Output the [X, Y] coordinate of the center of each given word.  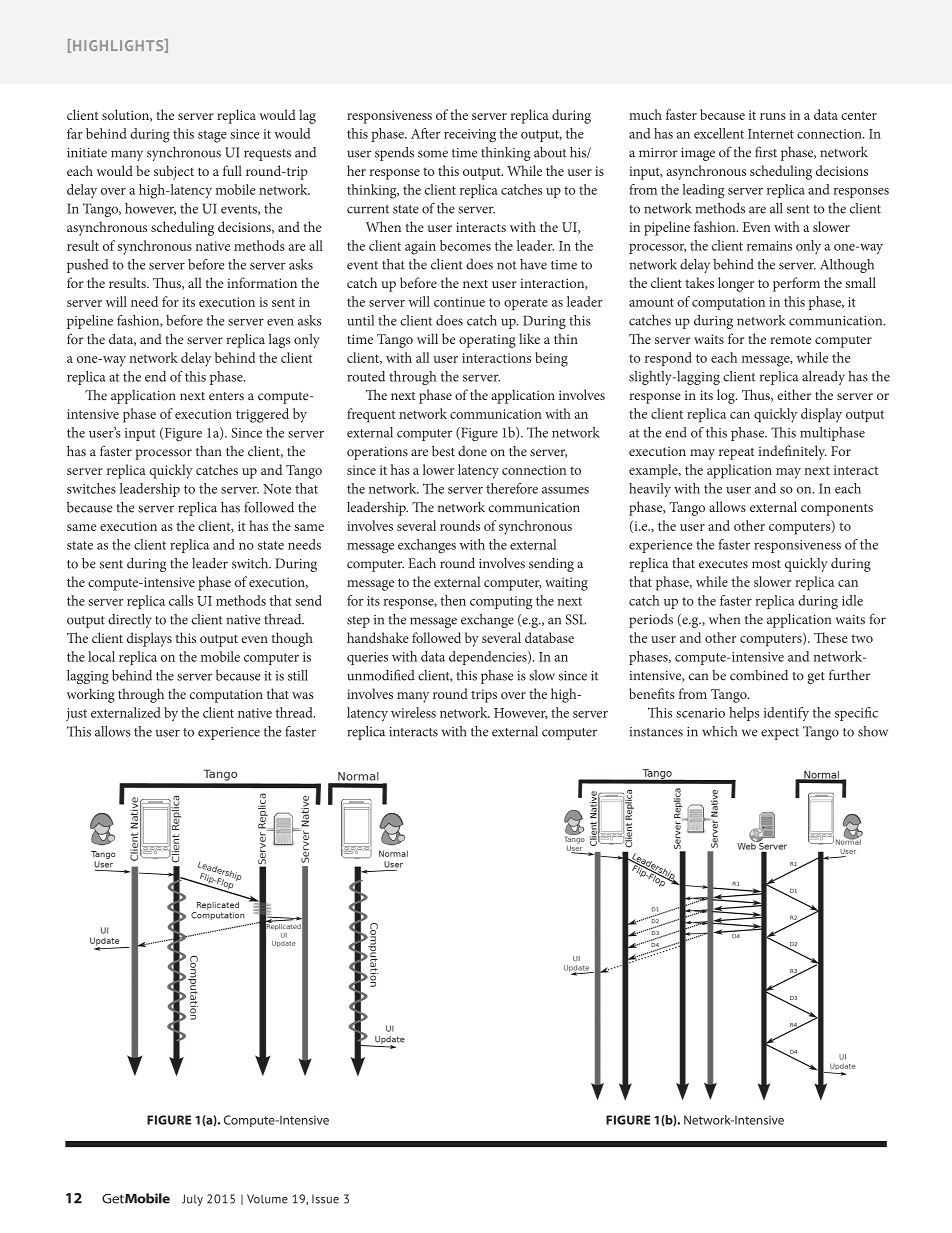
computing [501, 603]
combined [759, 675]
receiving [470, 136]
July [192, 1200]
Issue [325, 1199]
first [766, 152]
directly [130, 621]
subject [174, 172]
